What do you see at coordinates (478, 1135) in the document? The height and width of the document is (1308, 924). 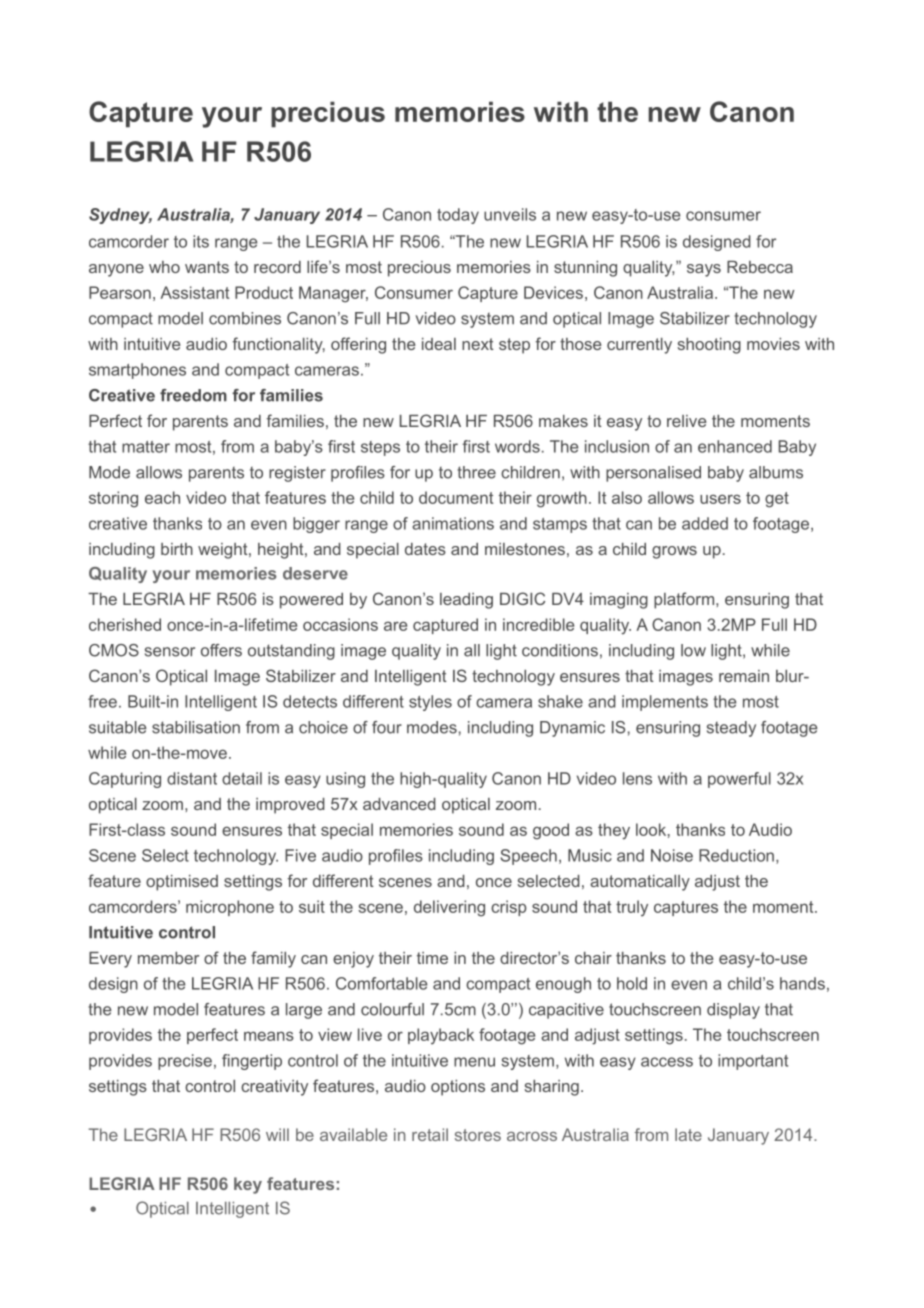 I see `stores` at bounding box center [478, 1135].
